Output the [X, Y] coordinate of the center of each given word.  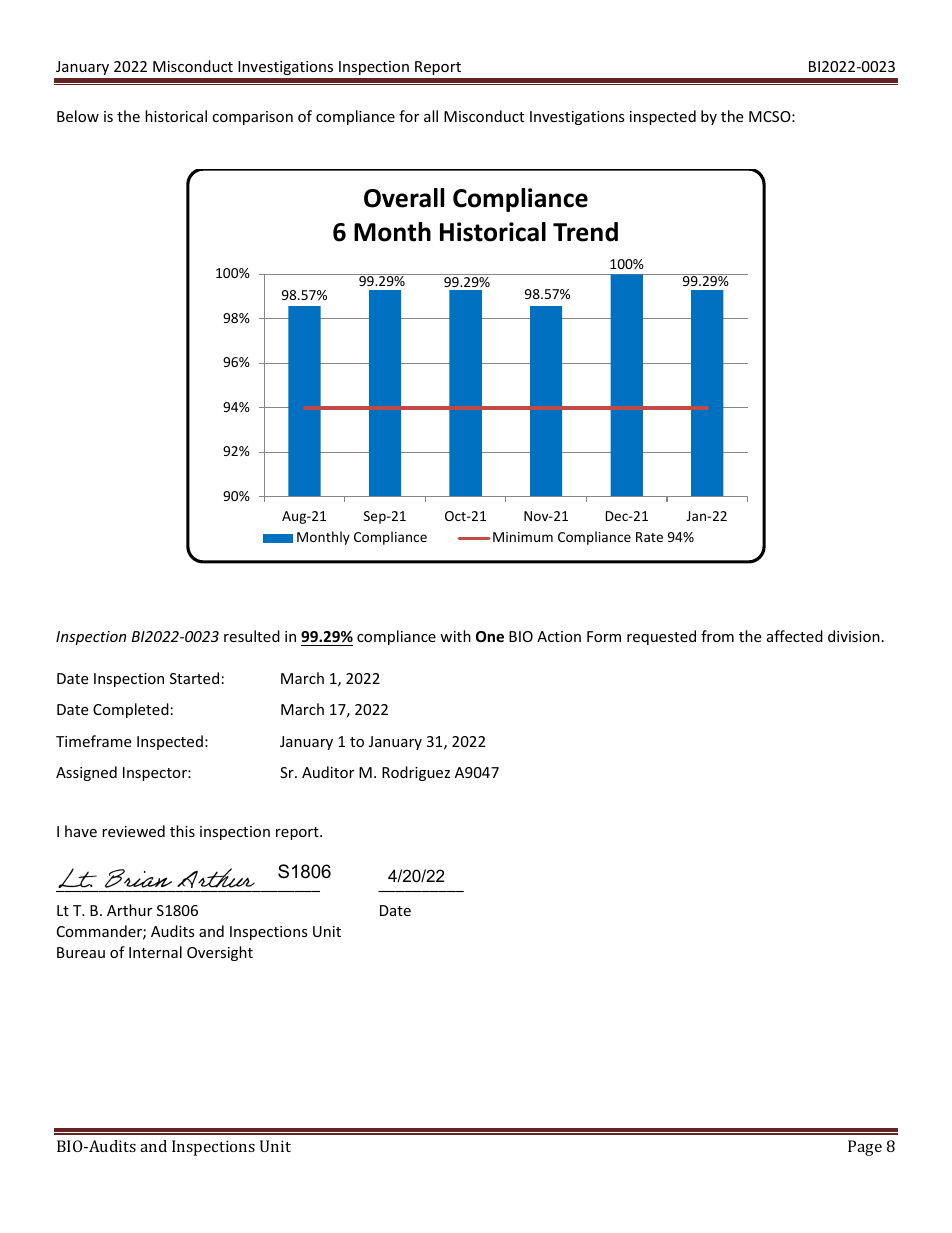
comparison [252, 118]
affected [795, 636]
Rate [649, 537]
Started [194, 678]
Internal [155, 952]
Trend [585, 232]
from [717, 636]
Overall [404, 198]
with [455, 636]
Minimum [523, 537]
